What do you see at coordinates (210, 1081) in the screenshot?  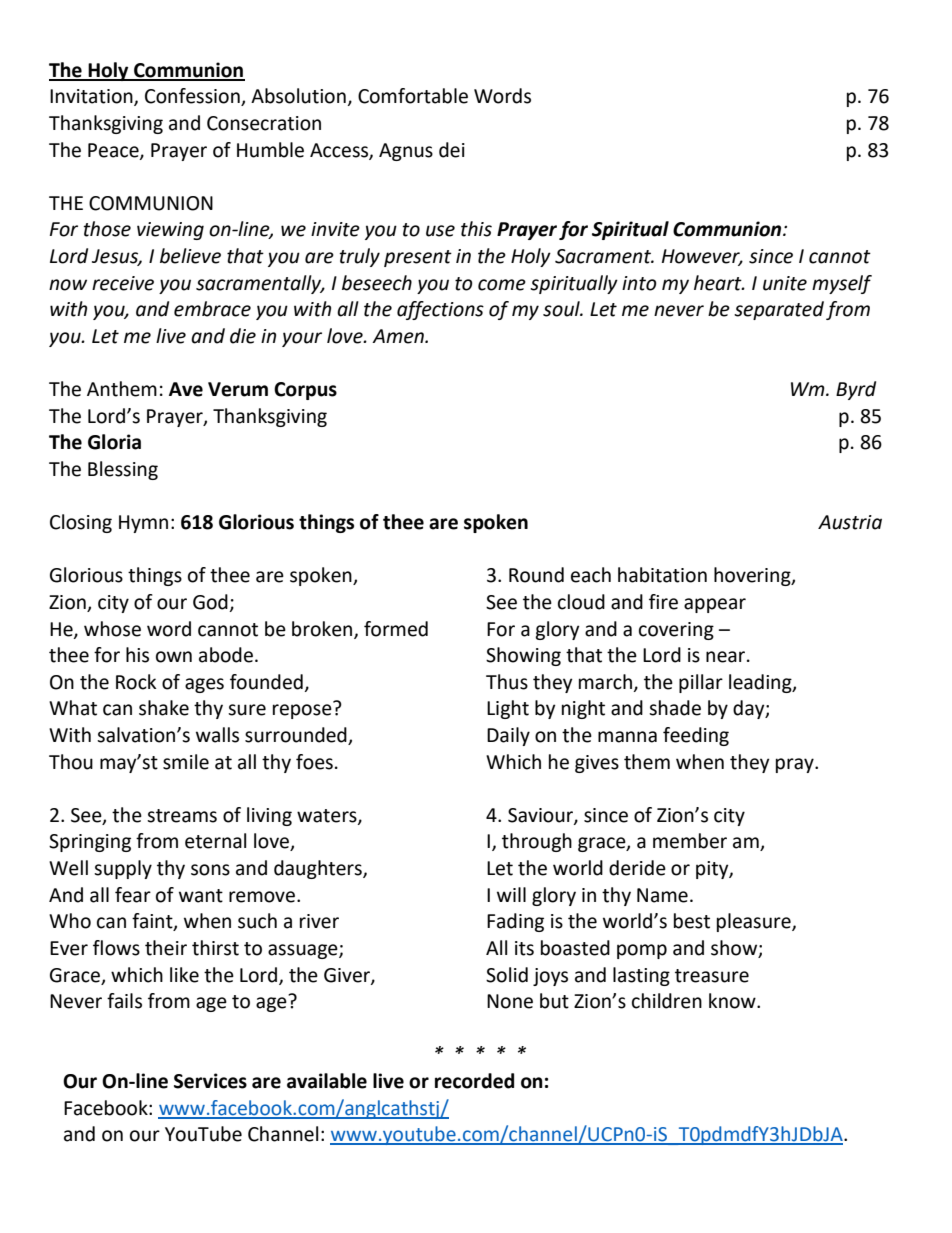 I see `Services` at bounding box center [210, 1081].
